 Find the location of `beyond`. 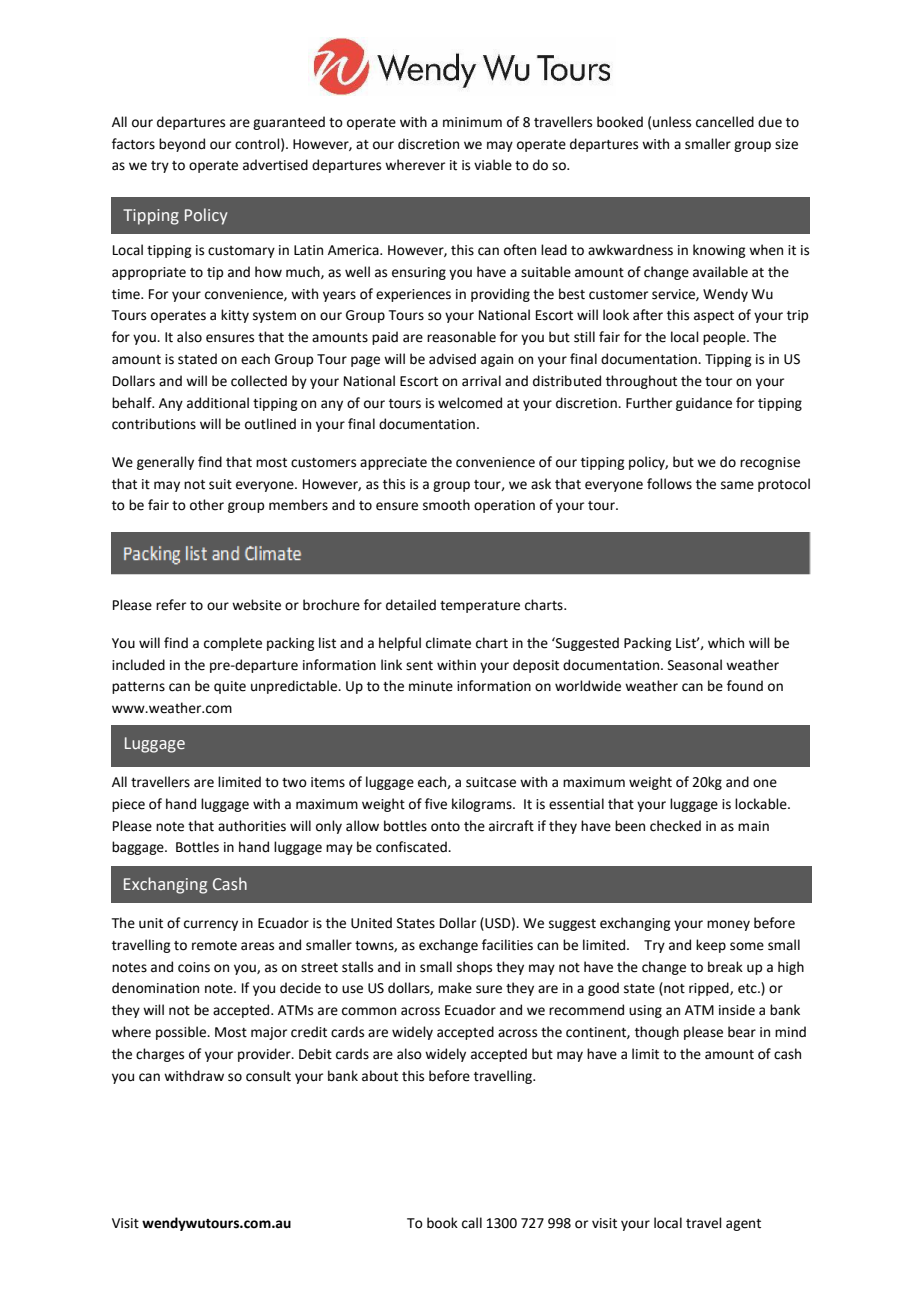

beyond is located at coordinates (182, 145).
